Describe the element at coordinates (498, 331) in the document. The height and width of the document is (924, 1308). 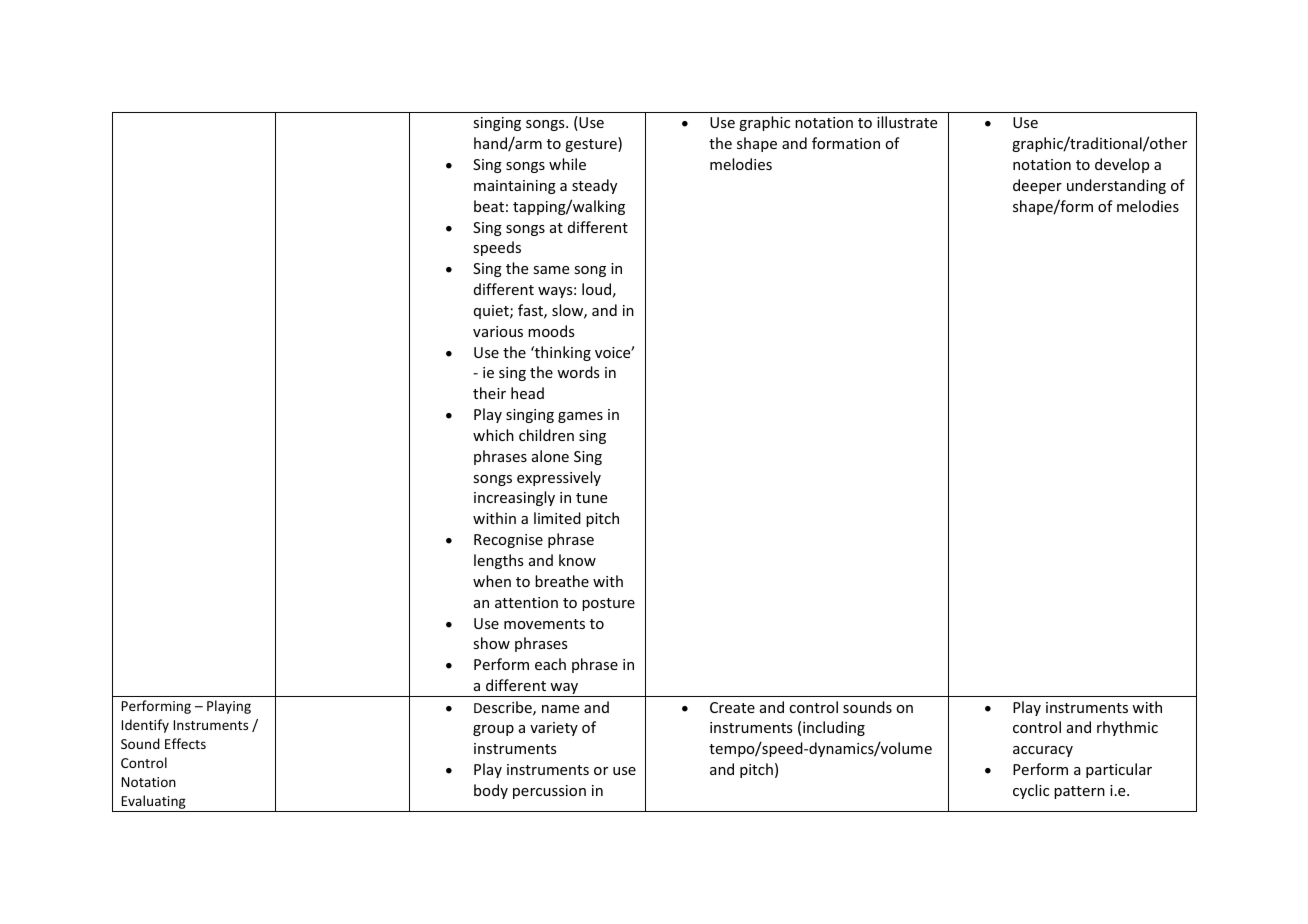
I see `various` at that location.
